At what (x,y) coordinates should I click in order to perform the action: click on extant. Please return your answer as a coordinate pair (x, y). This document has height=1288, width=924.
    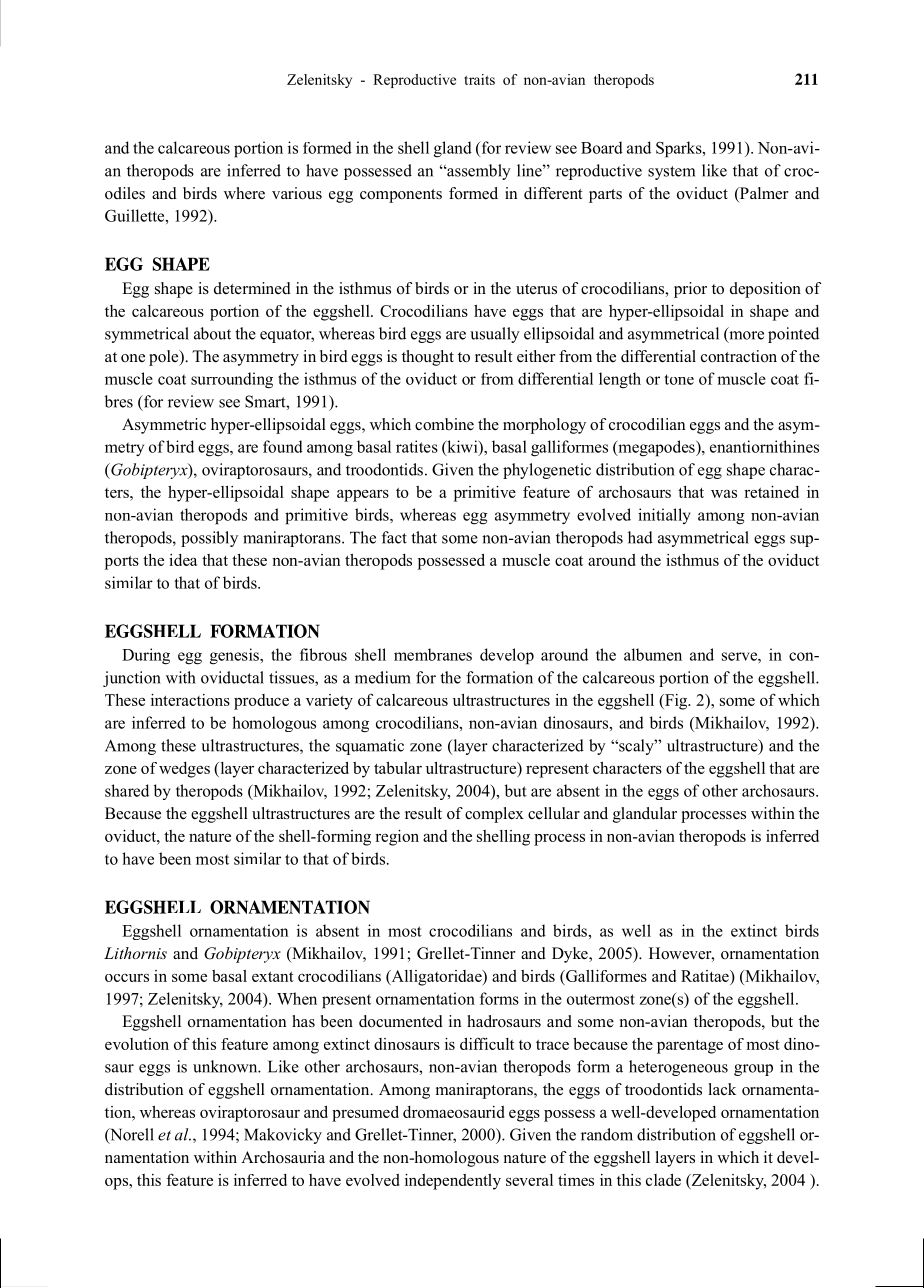
    Looking at the image, I should click on (273, 976).
